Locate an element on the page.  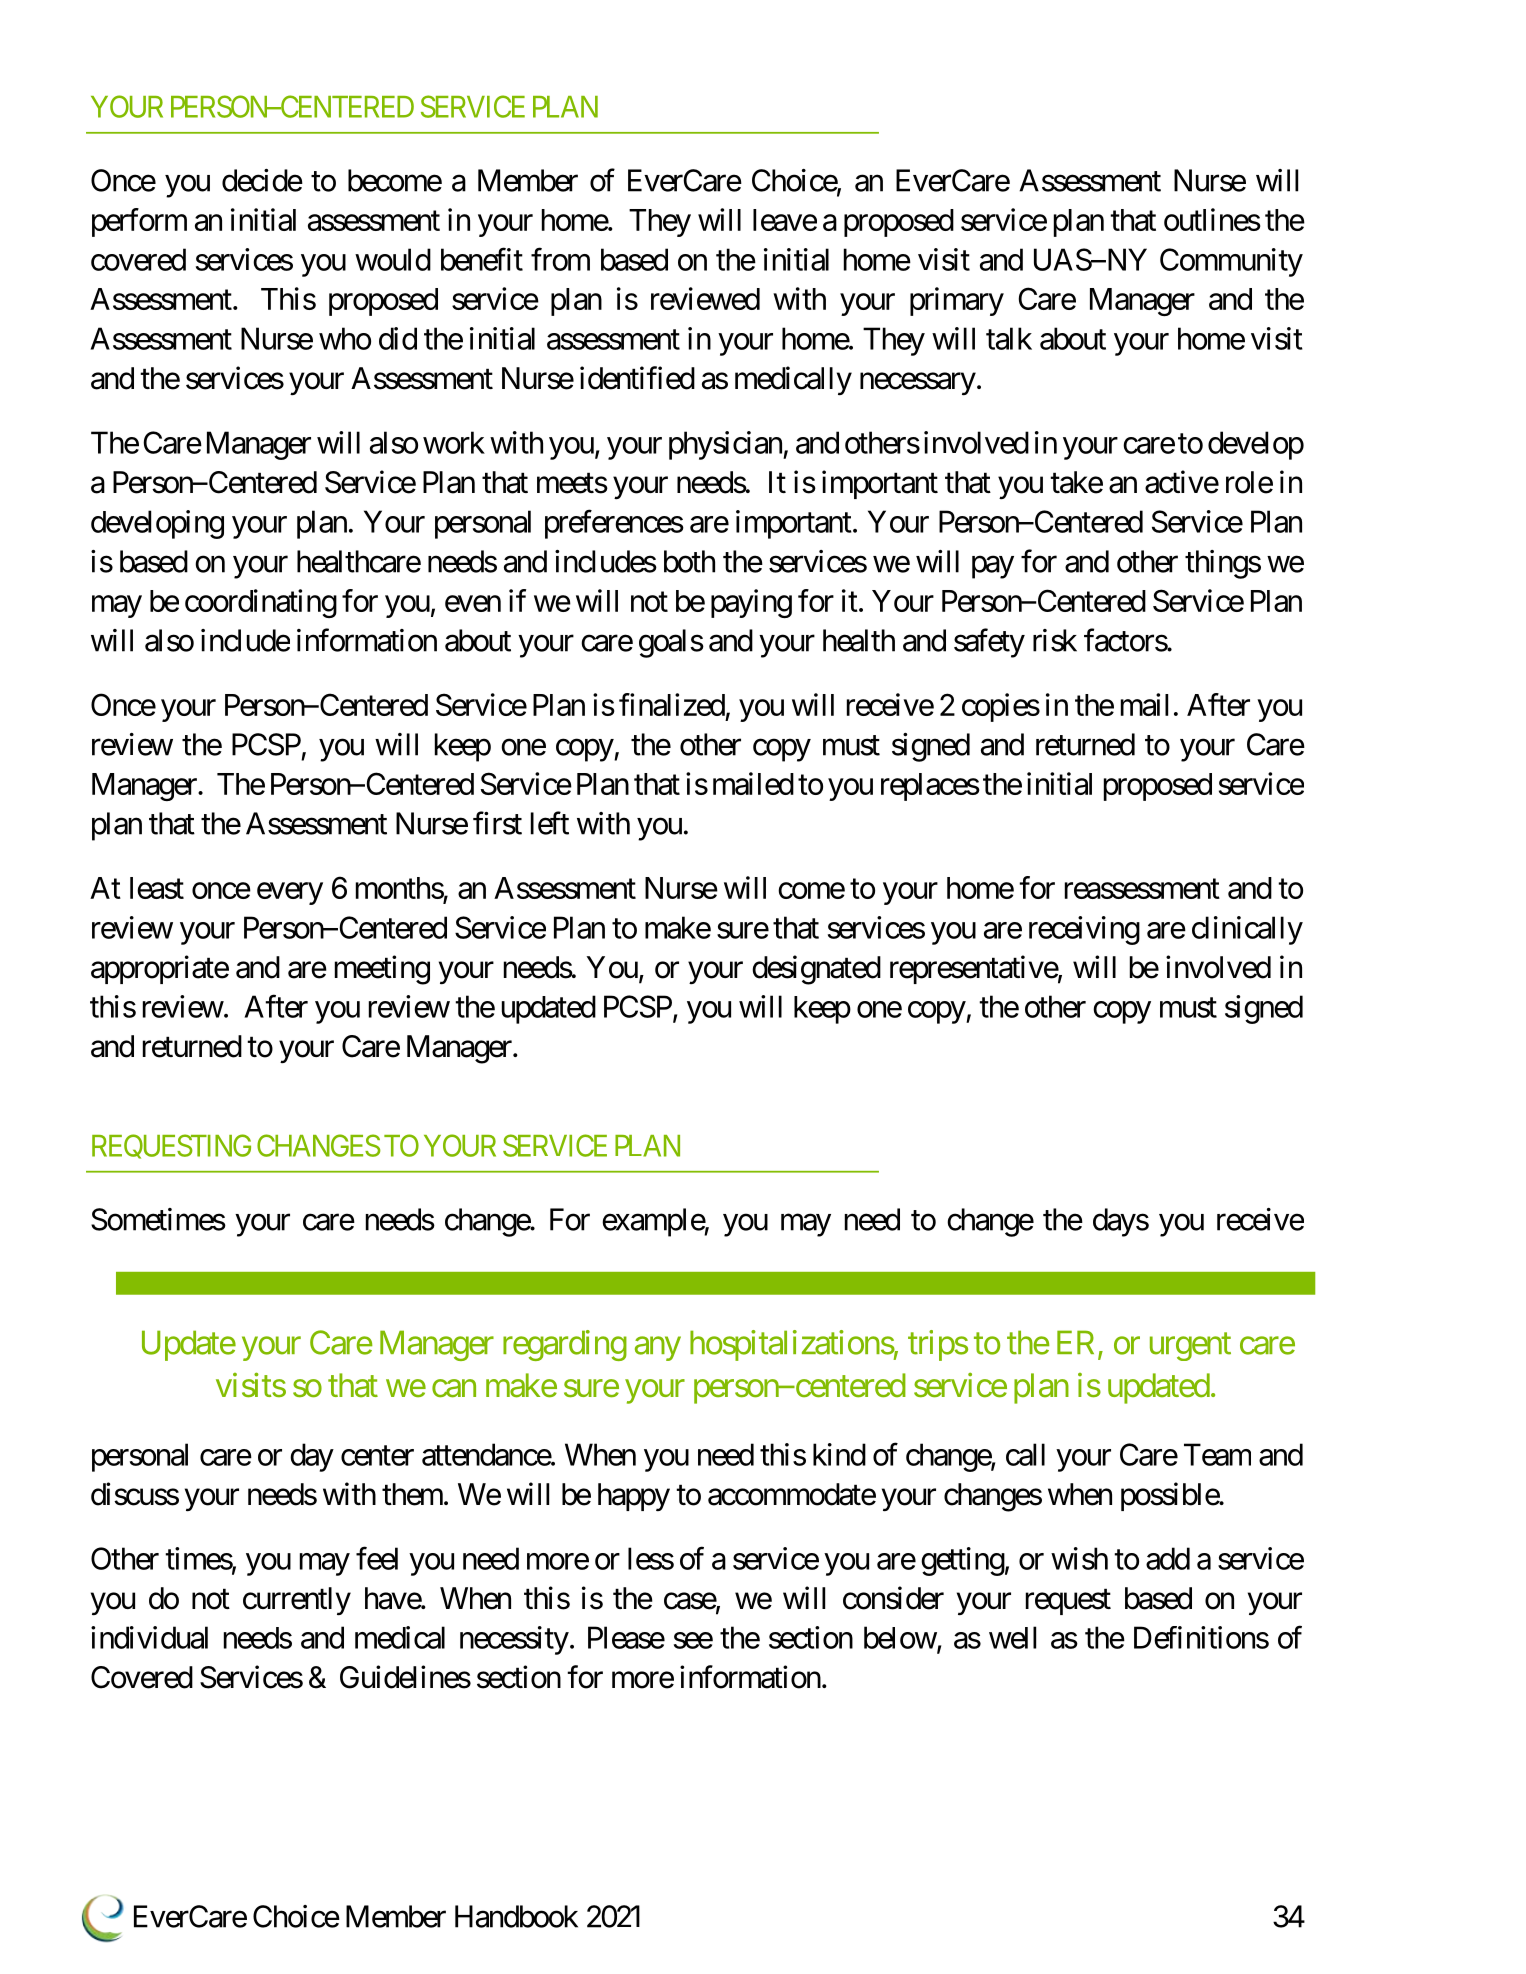
talk is located at coordinates (1009, 338).
